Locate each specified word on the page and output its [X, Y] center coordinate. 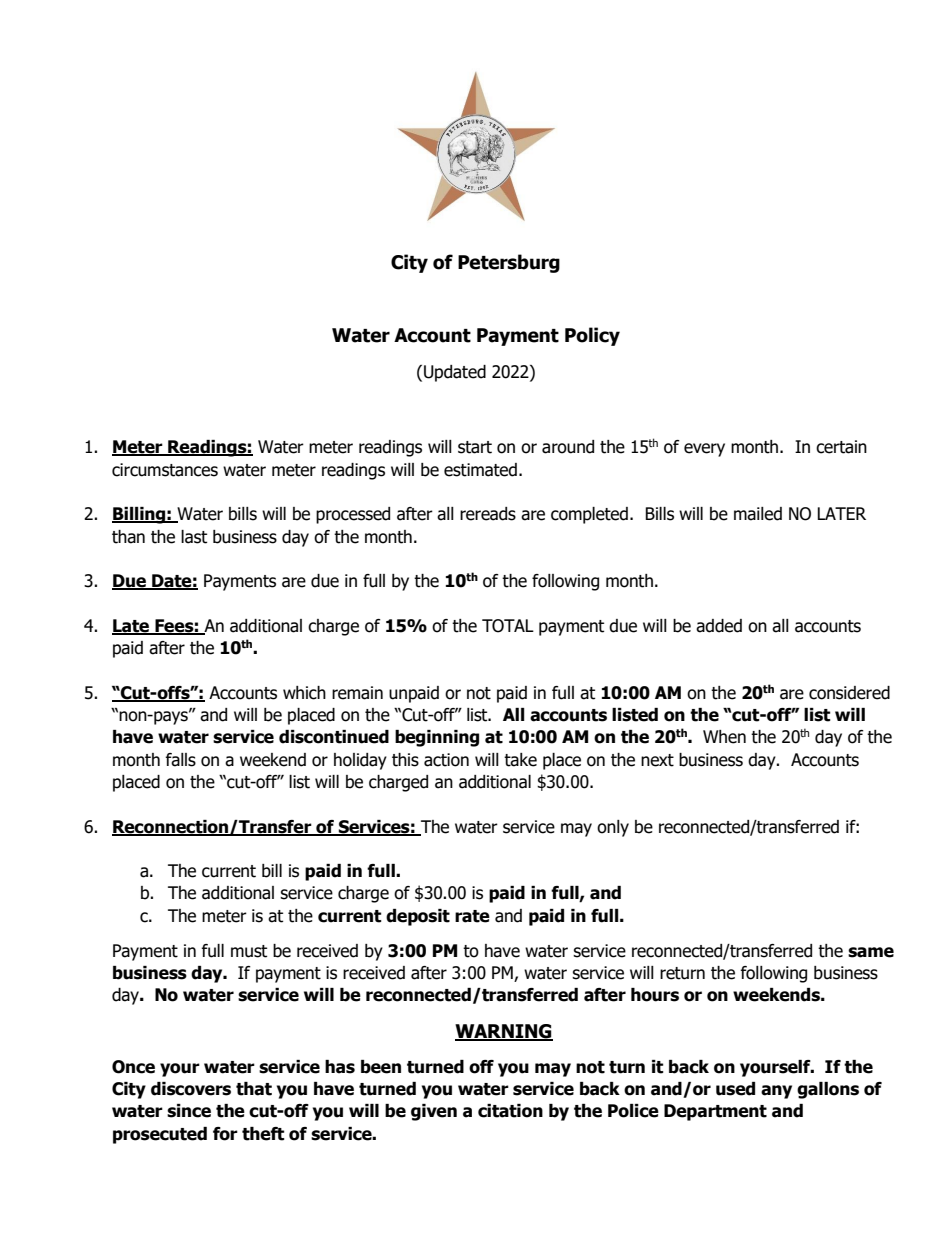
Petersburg [509, 263]
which [304, 693]
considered [849, 693]
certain [841, 447]
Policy [592, 336]
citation [510, 1111]
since [189, 1111]
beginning [437, 738]
